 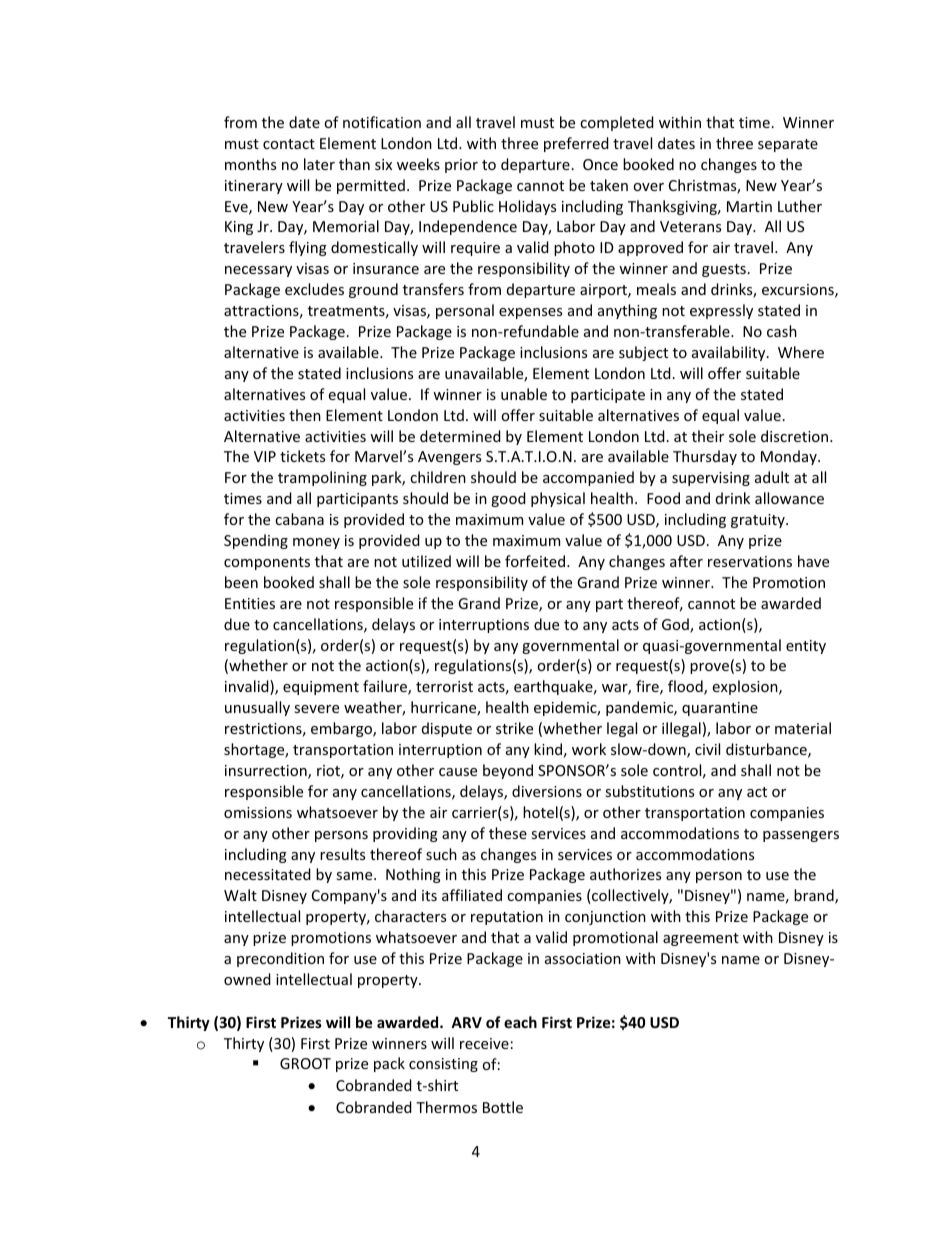 I want to click on good, so click(x=508, y=499).
